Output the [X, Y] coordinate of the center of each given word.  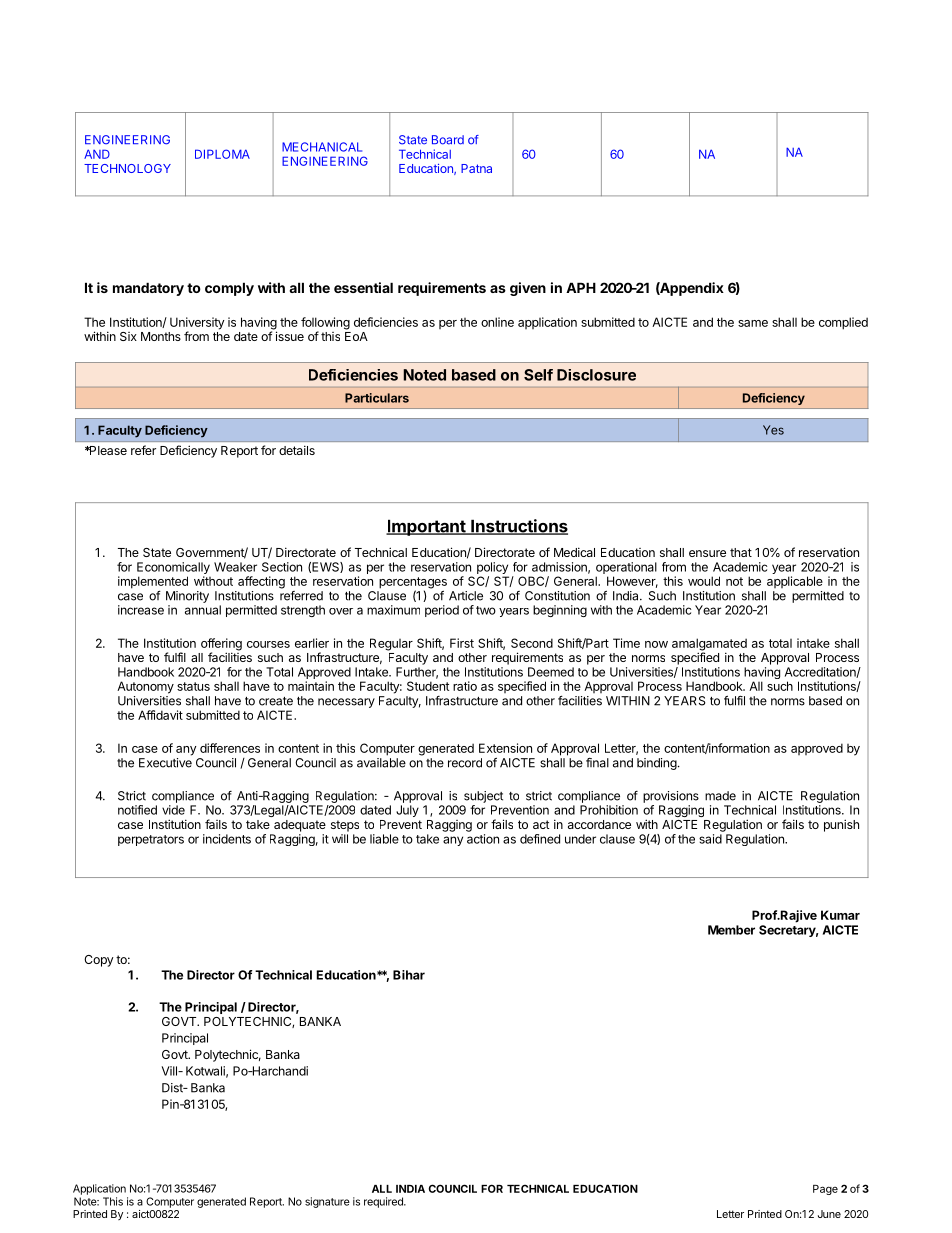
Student [428, 686]
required [384, 1202]
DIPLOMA [222, 154]
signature [327, 1202]
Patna [476, 168]
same [753, 323]
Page [825, 1190]
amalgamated [709, 645]
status [193, 686]
